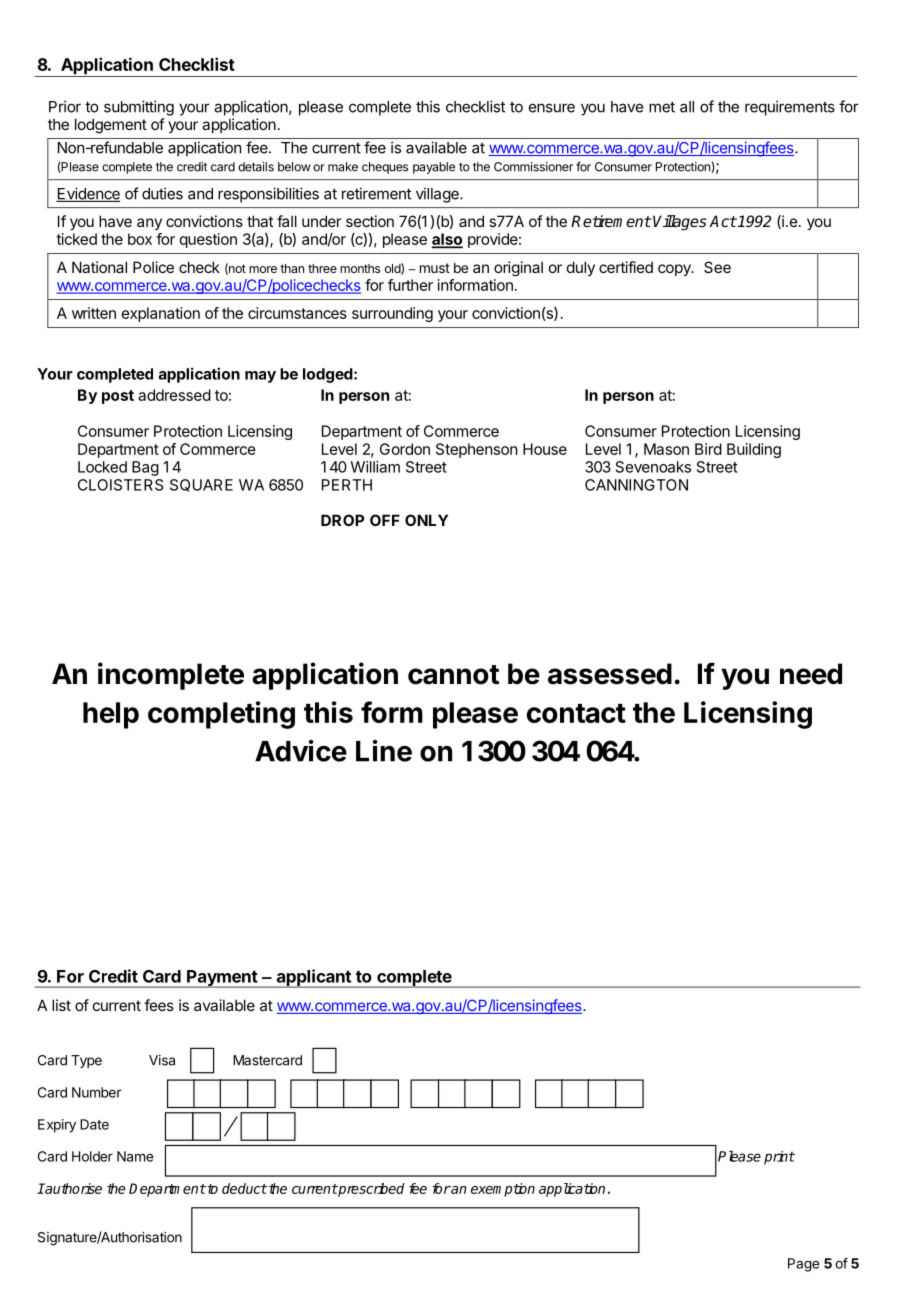 This document has height=1308, width=924. What do you see at coordinates (434, 168) in the document?
I see `payable` at bounding box center [434, 168].
